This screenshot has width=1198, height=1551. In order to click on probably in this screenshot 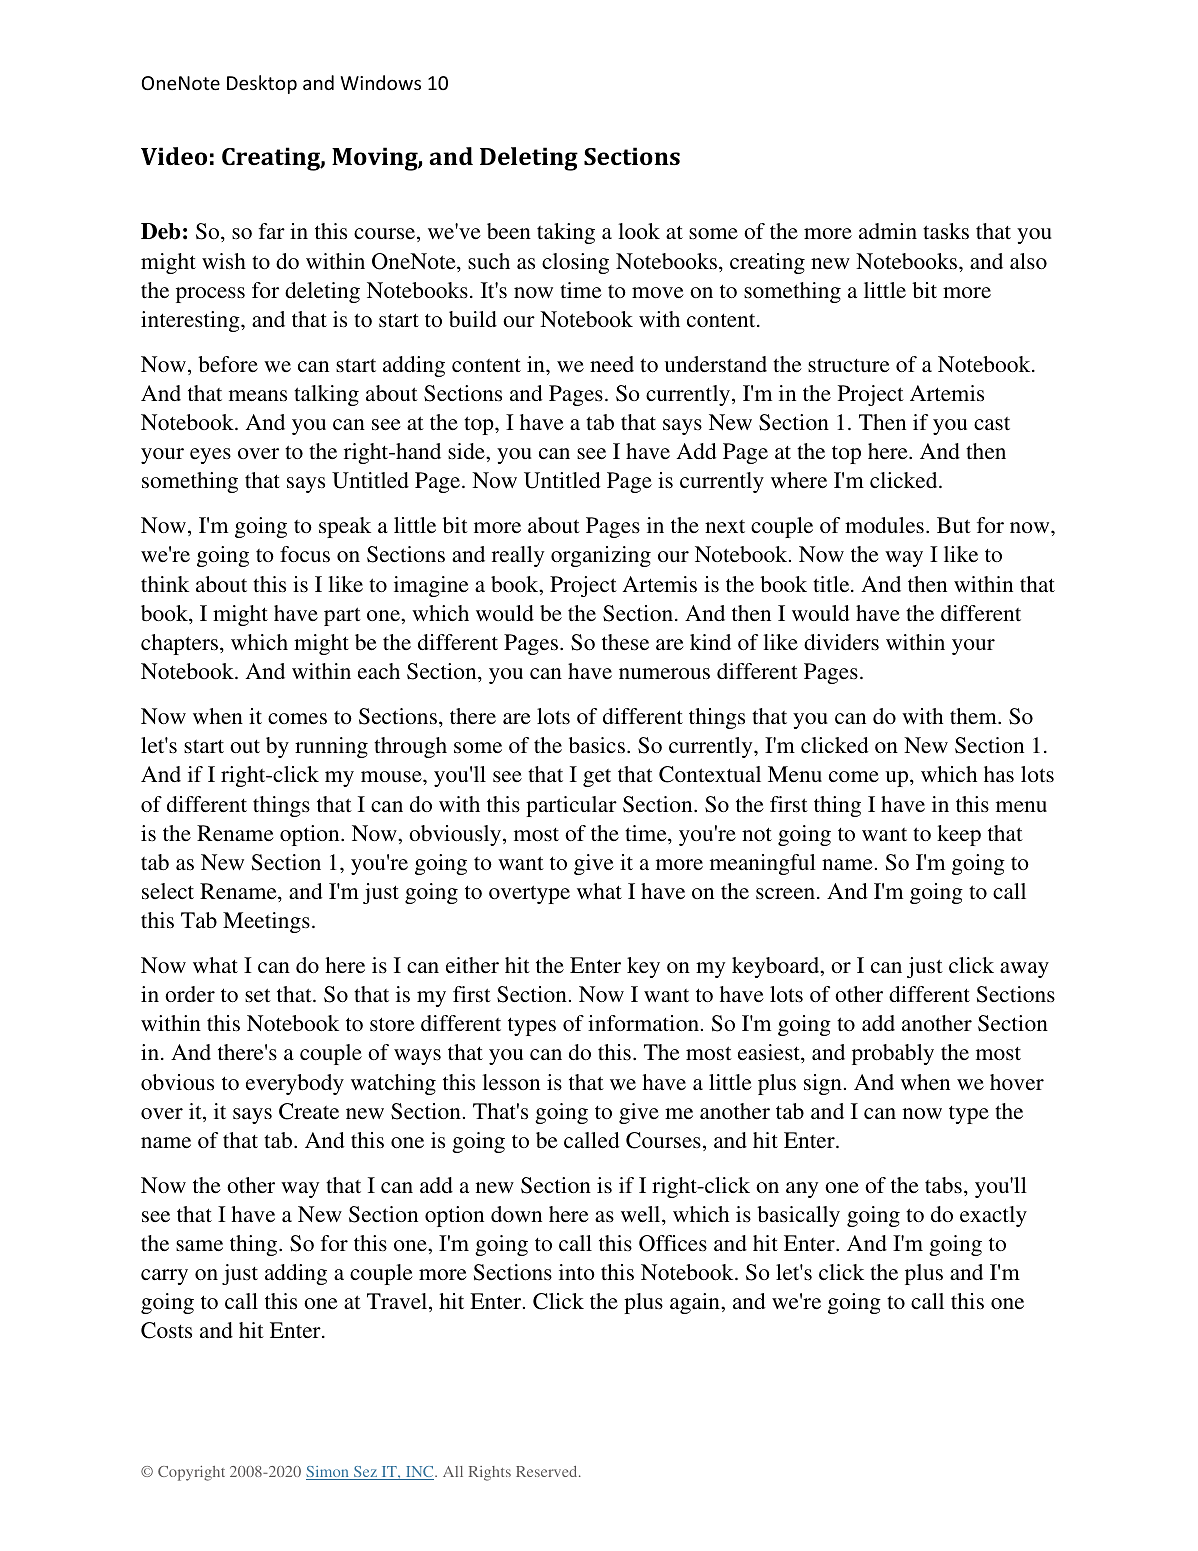, I will do `click(893, 1054)`.
